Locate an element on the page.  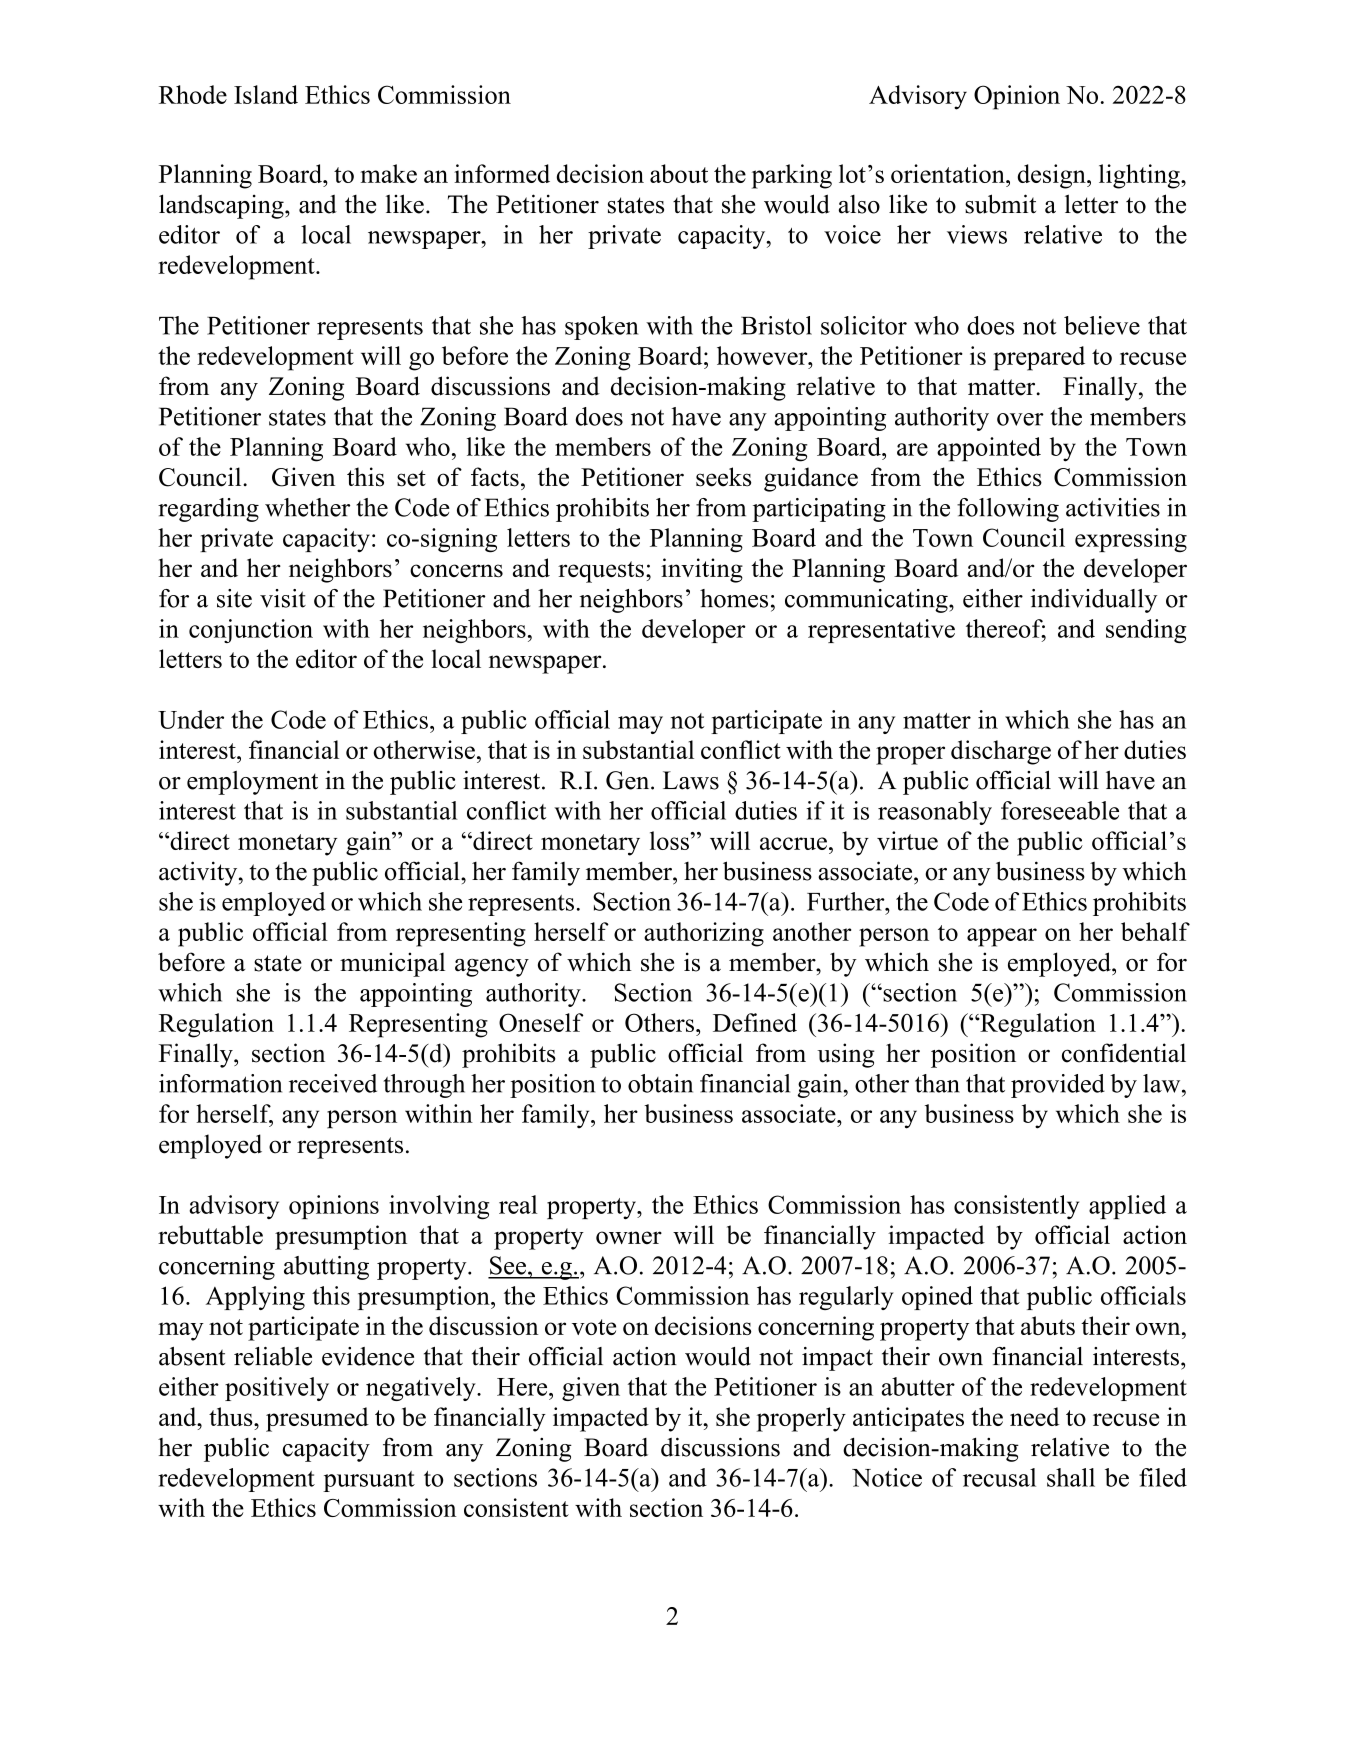
received is located at coordinates (333, 1083).
